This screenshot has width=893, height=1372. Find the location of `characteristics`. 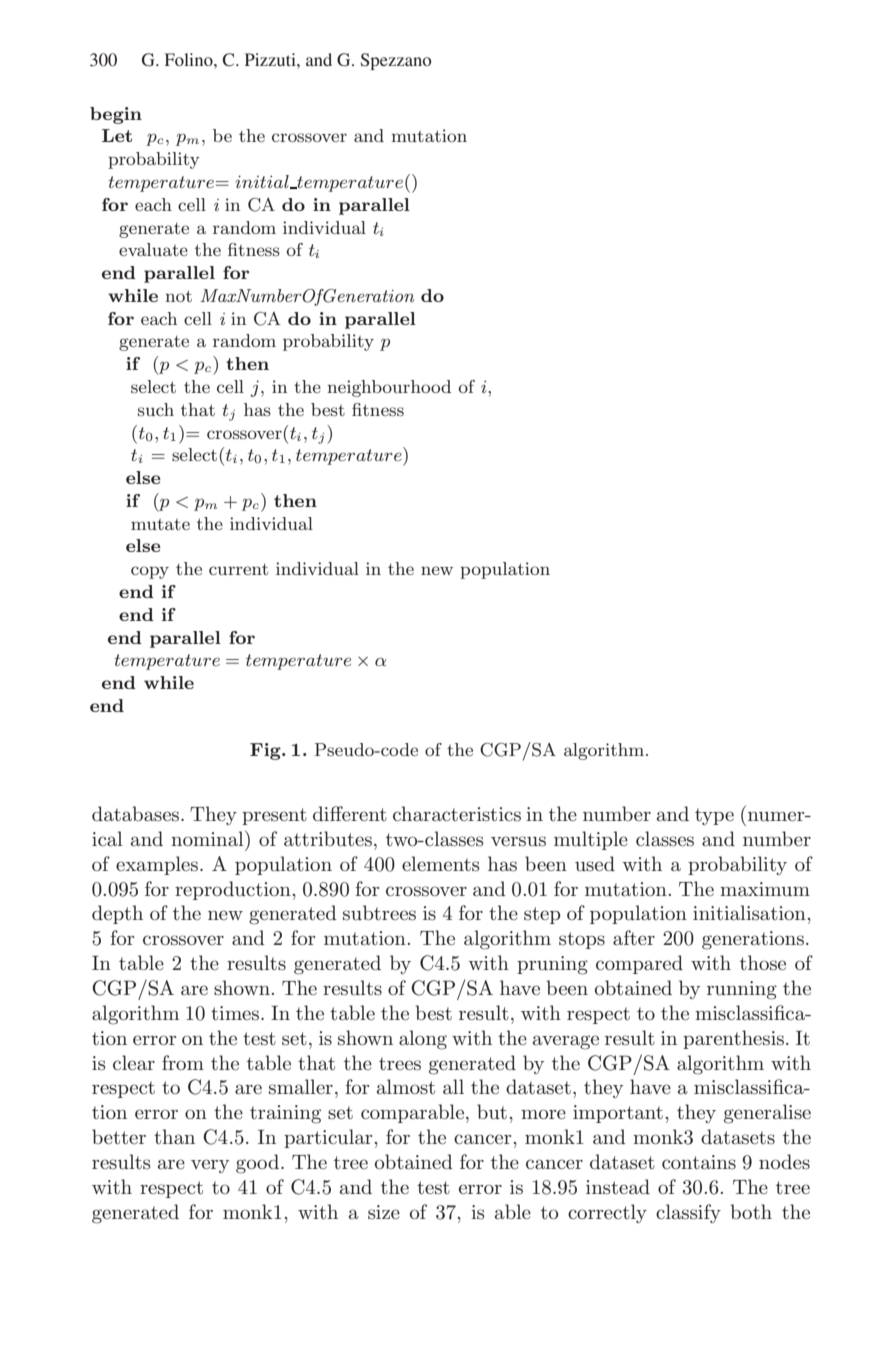

characteristics is located at coordinates (457, 814).
